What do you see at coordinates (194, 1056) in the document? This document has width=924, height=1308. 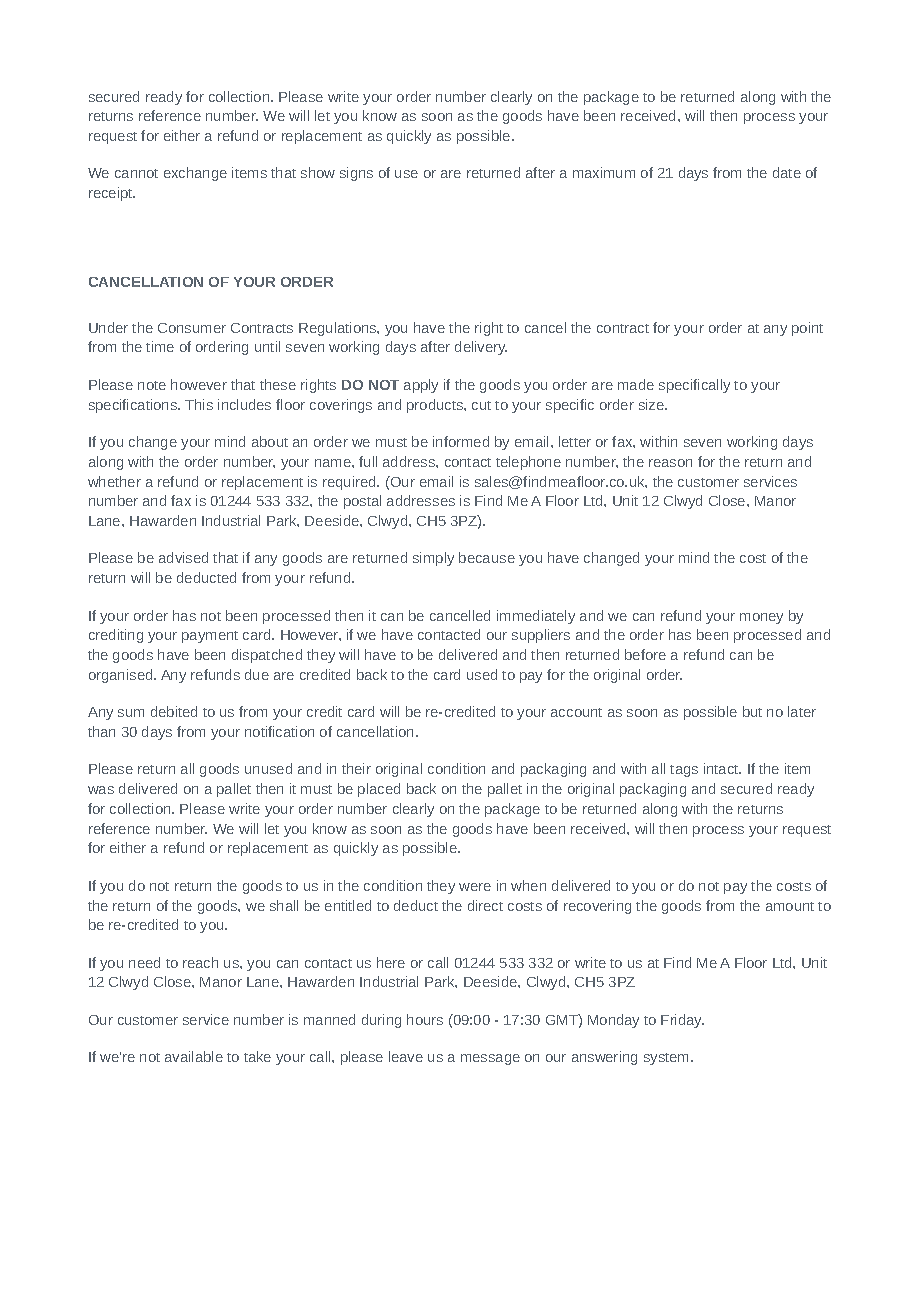 I see `available` at bounding box center [194, 1056].
